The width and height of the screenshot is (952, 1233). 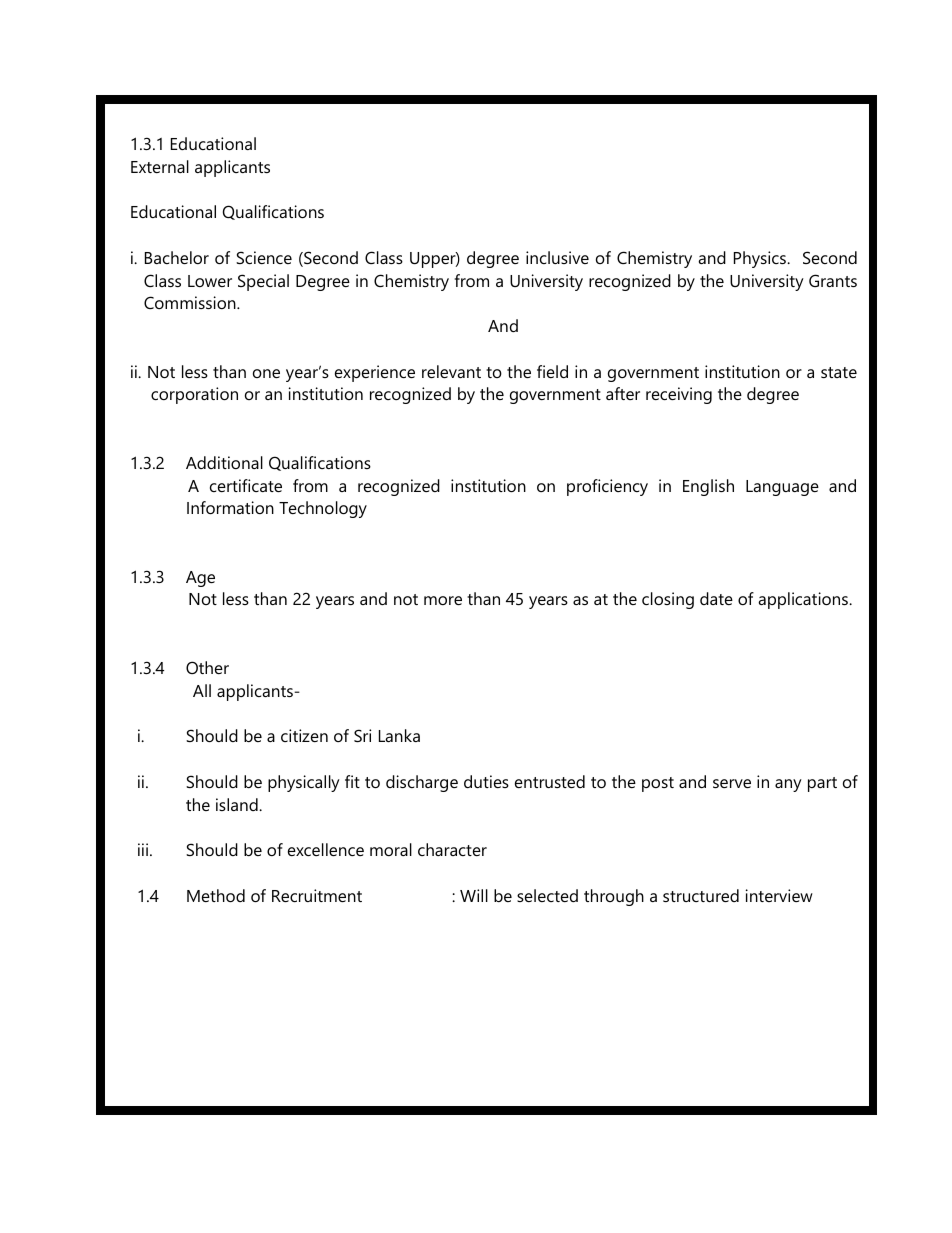 I want to click on Language, so click(x=782, y=488).
